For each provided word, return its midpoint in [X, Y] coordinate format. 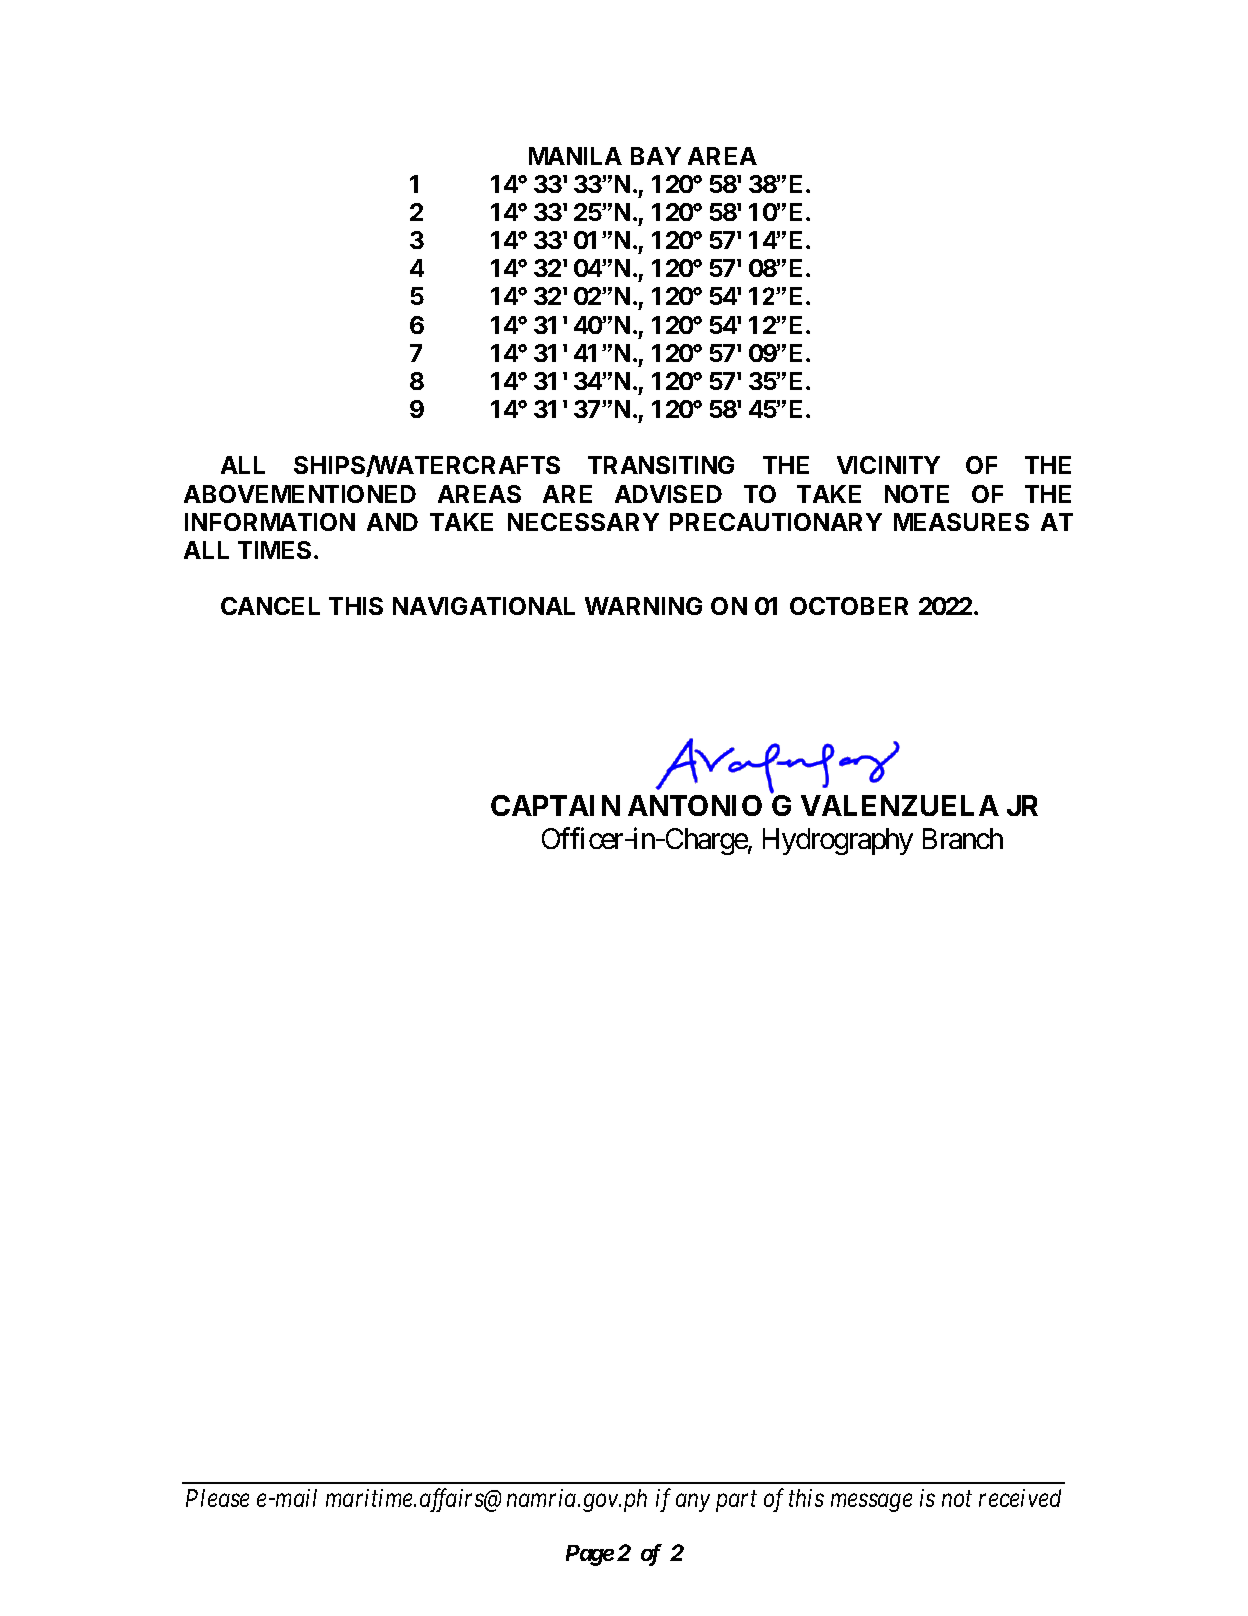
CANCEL [270, 606]
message [871, 1503]
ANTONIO [695, 805]
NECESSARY [583, 522]
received [1020, 1498]
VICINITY [888, 465]
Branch [963, 838]
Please [217, 1498]
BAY [656, 156]
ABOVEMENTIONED [300, 494]
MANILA [575, 156]
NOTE [917, 494]
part [736, 1502]
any [693, 1503]
